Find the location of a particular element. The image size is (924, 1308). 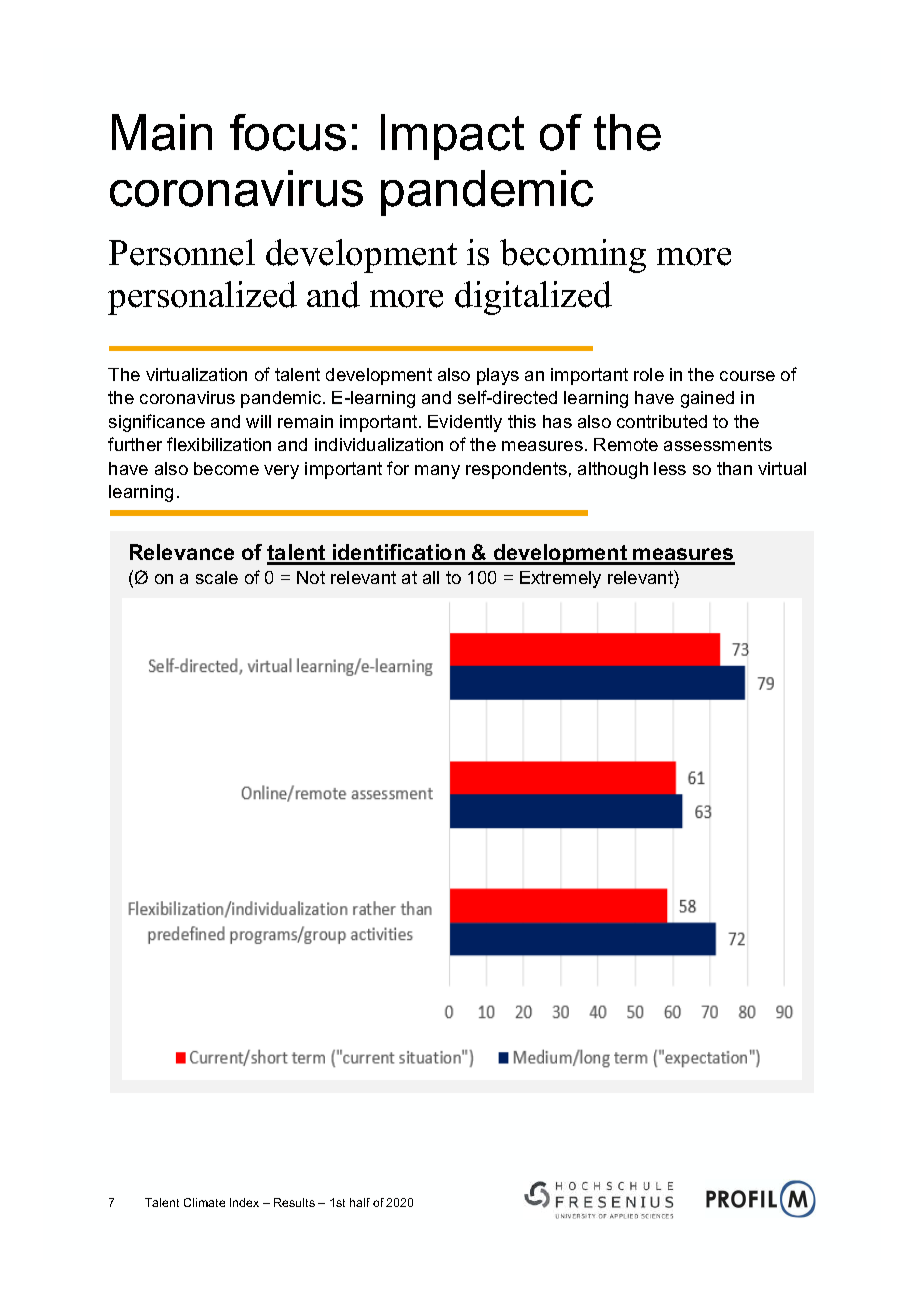

Not is located at coordinates (311, 577).
